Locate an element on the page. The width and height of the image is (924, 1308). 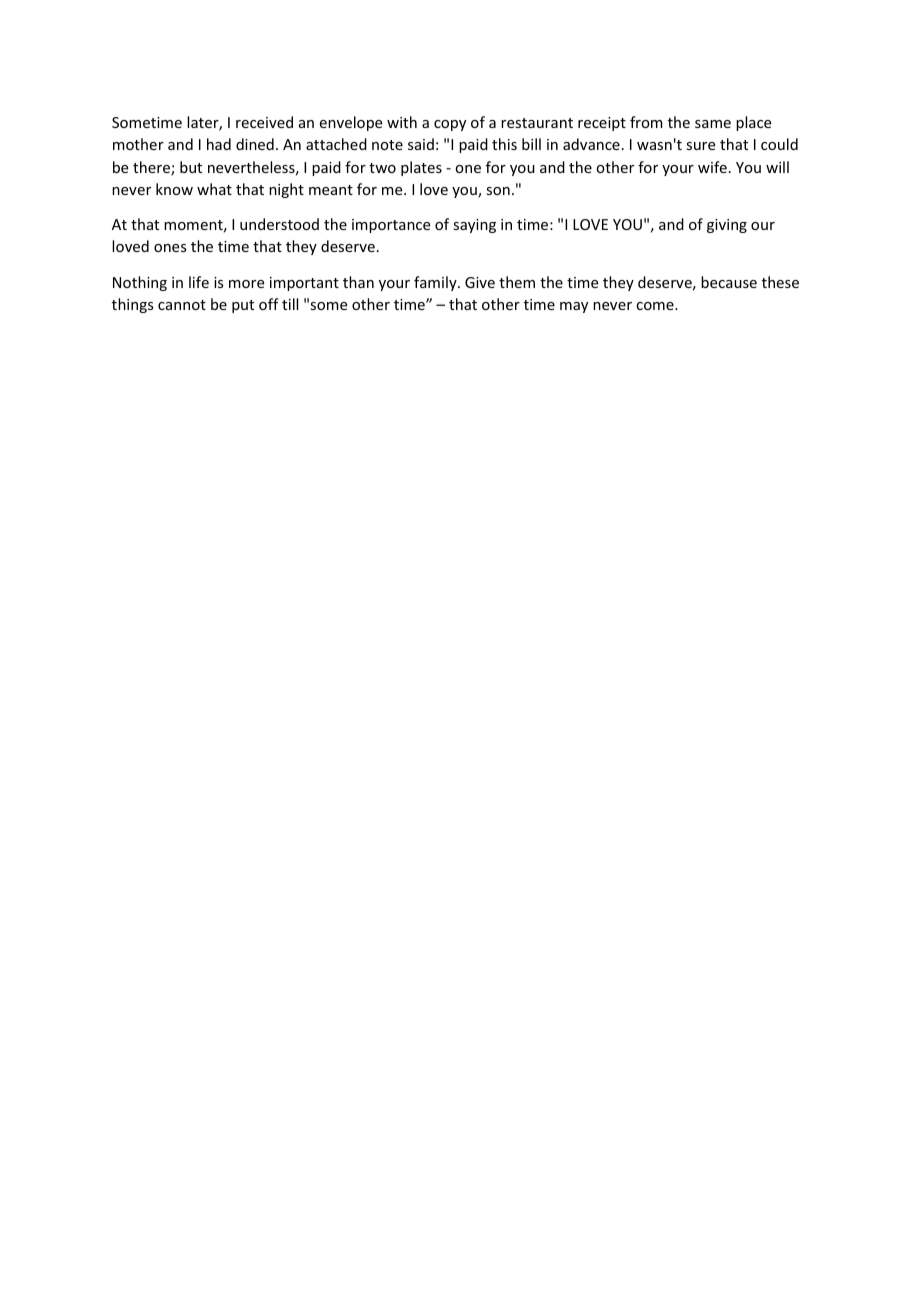
same is located at coordinates (713, 124).
